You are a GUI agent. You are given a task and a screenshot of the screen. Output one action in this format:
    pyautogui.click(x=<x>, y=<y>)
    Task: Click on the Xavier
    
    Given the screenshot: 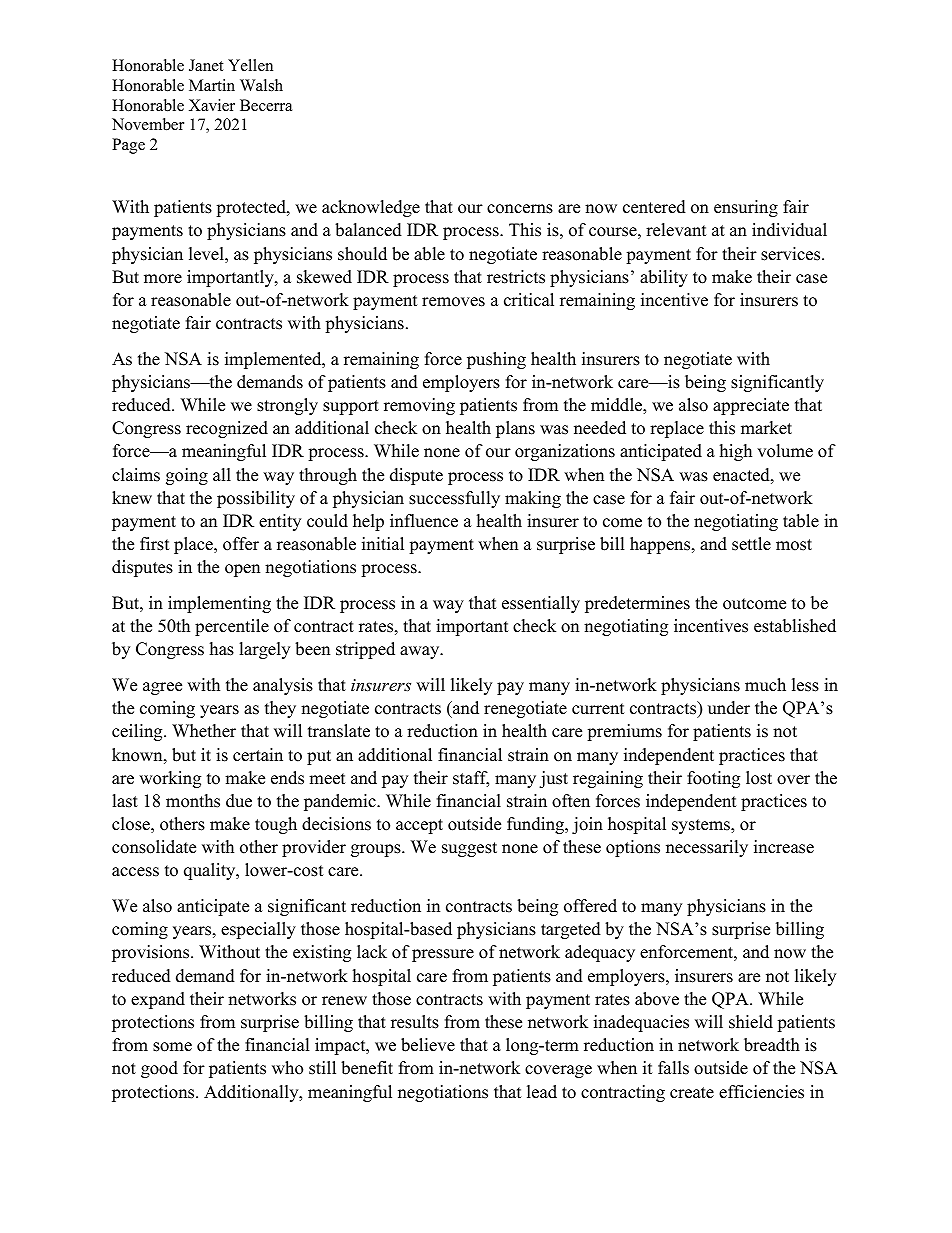 What is the action you would take?
    pyautogui.click(x=212, y=105)
